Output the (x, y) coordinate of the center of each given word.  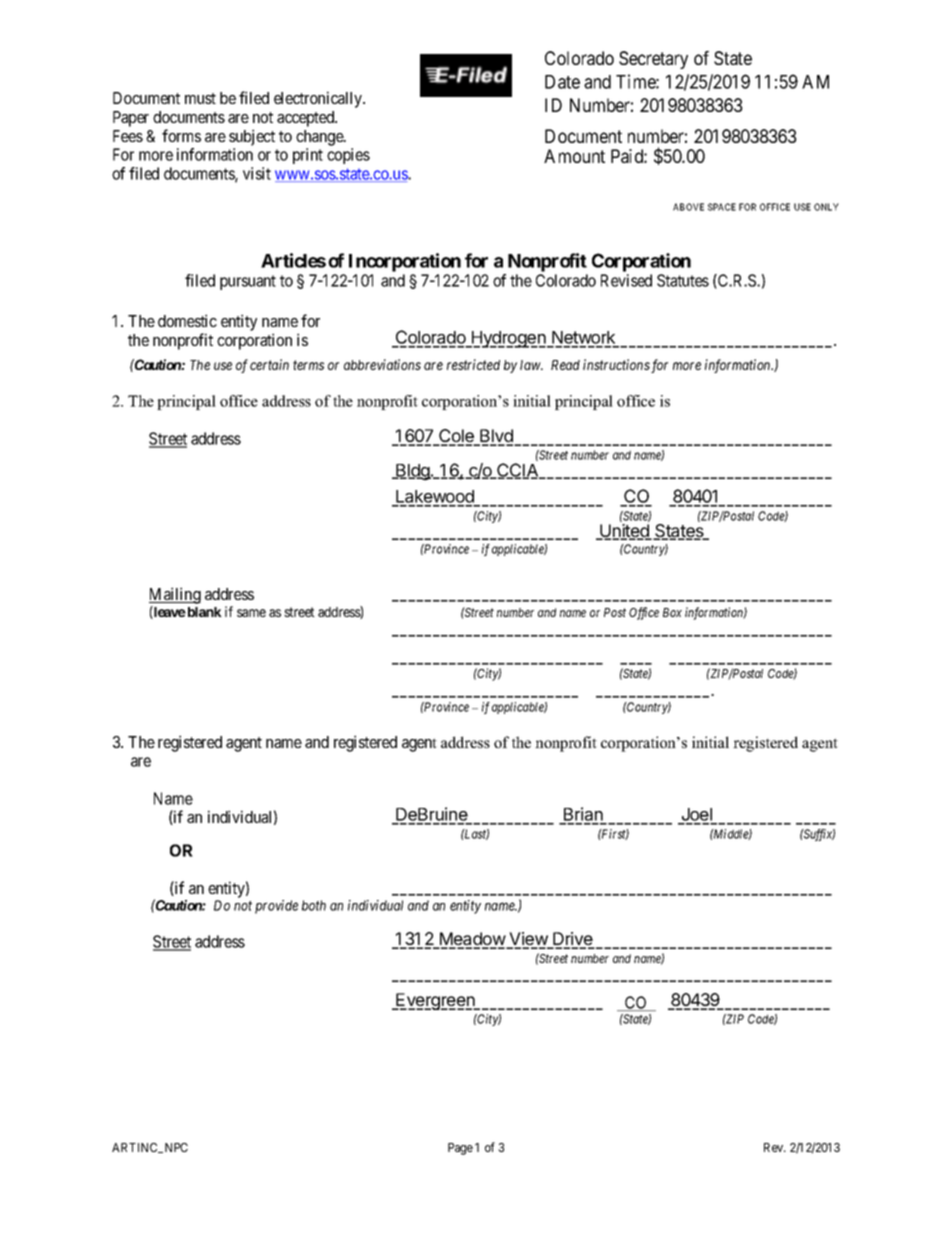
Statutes (683, 280)
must (200, 98)
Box (672, 612)
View (528, 940)
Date (562, 82)
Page (460, 1149)
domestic (187, 320)
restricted (473, 364)
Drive (573, 940)
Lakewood (435, 498)
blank (203, 612)
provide (276, 907)
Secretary (653, 60)
